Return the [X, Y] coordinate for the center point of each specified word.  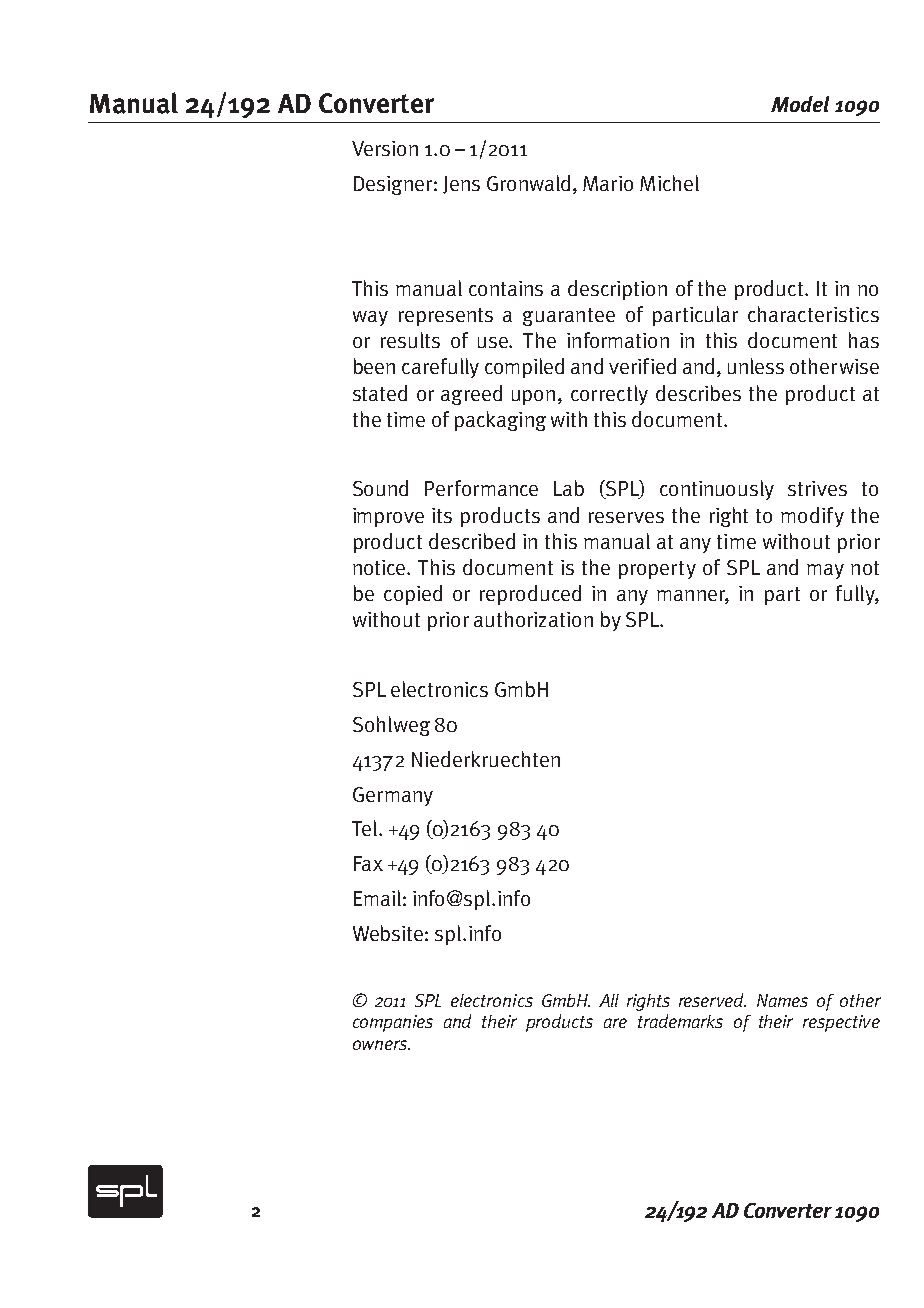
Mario [608, 183]
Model [800, 104]
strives [817, 488]
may [825, 571]
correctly [609, 395]
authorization [533, 619]
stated [380, 393]
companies [393, 1023]
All [609, 1000]
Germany [393, 796]
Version [385, 148]
